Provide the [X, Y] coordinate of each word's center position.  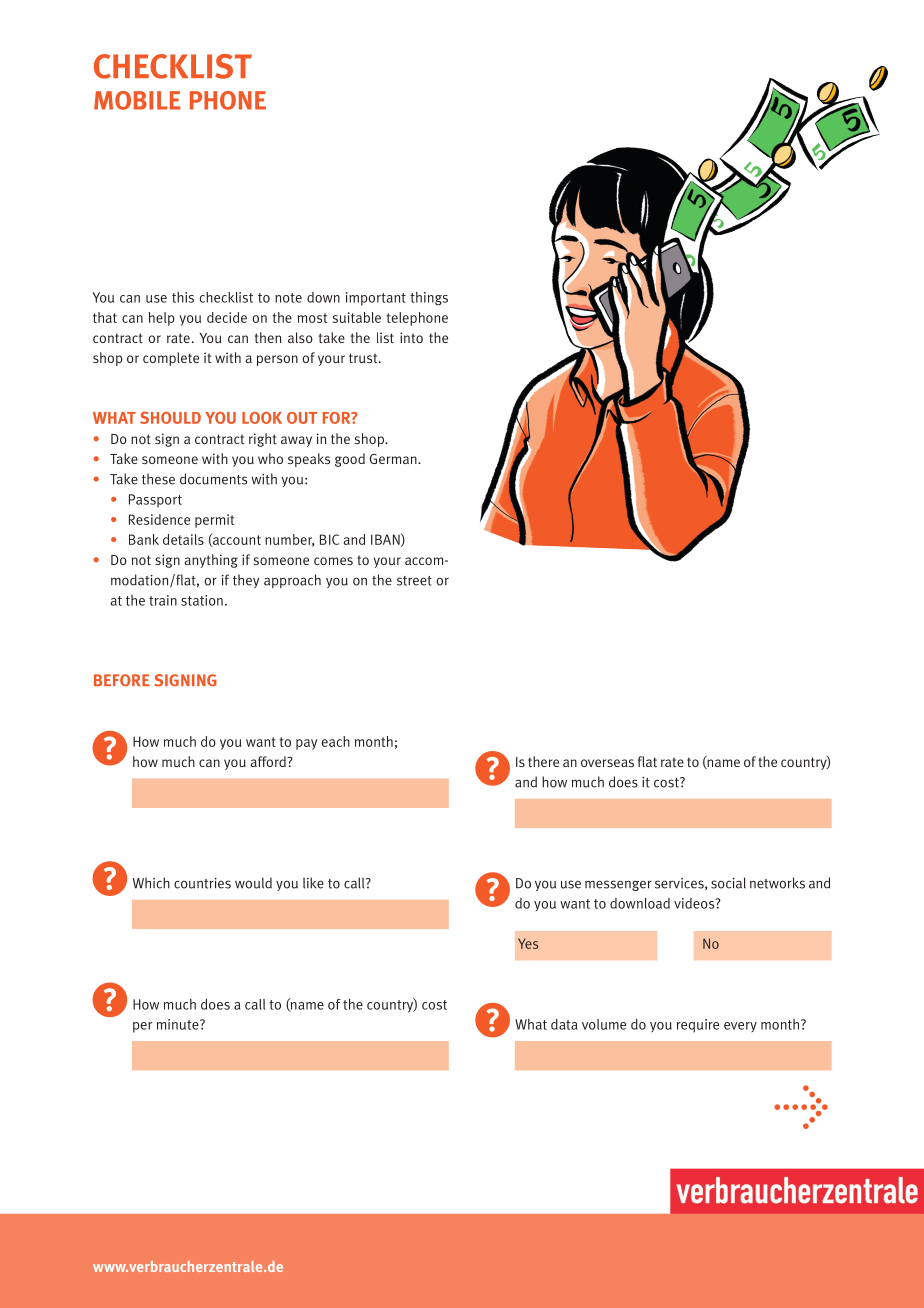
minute [179, 1024]
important [376, 299]
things [429, 299]
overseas [607, 763]
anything [211, 561]
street [414, 581]
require [698, 1026]
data [564, 1024]
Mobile [137, 100]
